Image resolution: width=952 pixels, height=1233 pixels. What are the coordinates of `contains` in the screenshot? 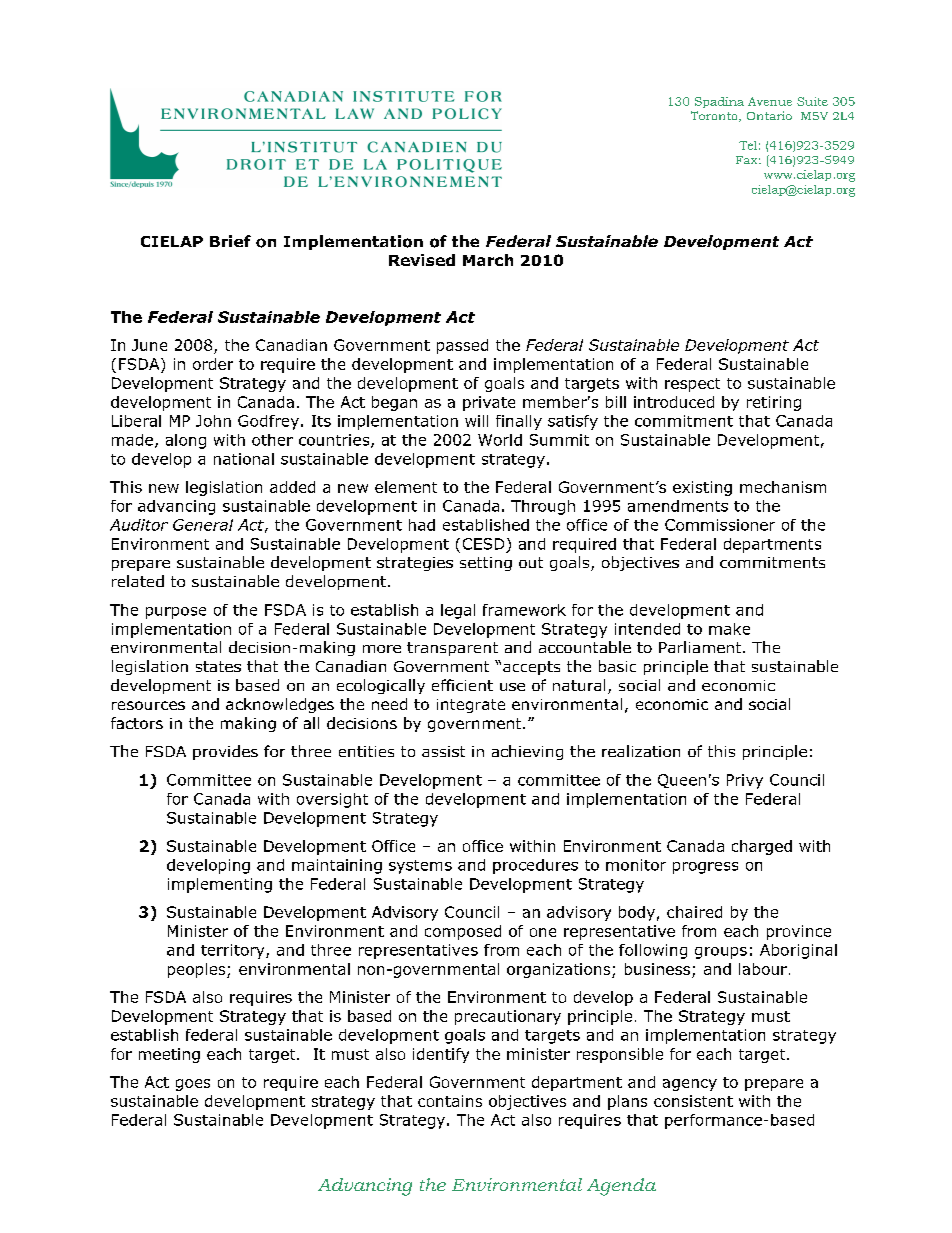 It's located at (450, 1101).
